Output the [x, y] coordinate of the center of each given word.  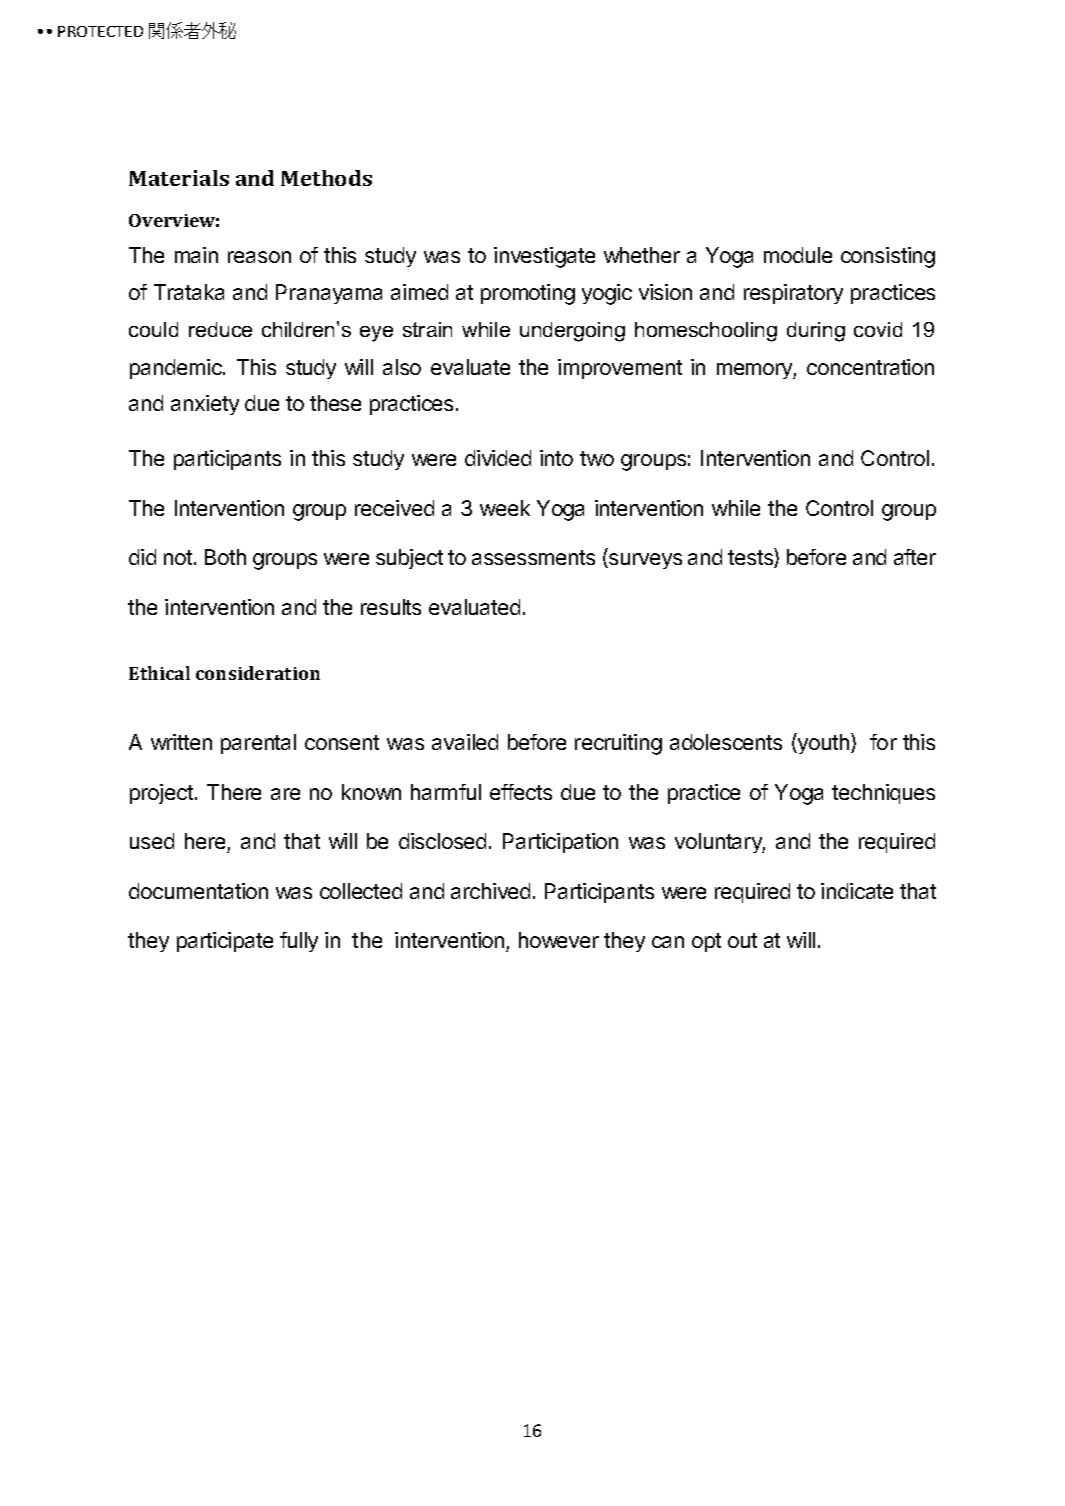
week [505, 508]
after [915, 557]
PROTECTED [100, 31]
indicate [857, 891]
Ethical [159, 673]
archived [490, 891]
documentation [198, 891]
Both [225, 557]
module [798, 255]
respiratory [793, 294]
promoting [528, 294]
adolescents [726, 742]
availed [465, 742]
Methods [326, 178]
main [196, 255]
